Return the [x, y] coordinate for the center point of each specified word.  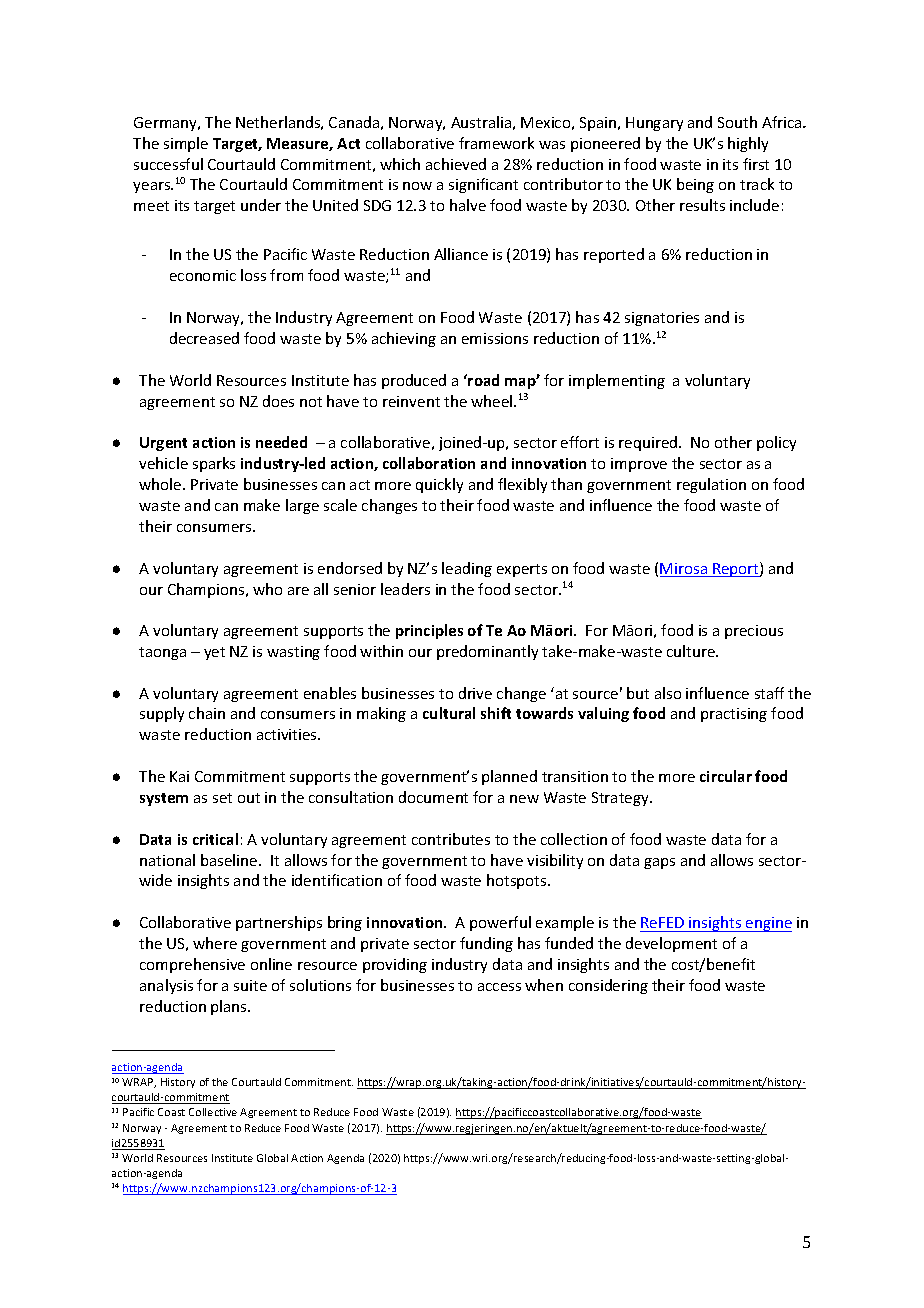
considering [608, 986]
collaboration [429, 463]
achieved [456, 164]
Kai [179, 776]
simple [186, 144]
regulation [711, 485]
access [499, 987]
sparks [214, 464]
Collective [213, 1112]
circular [726, 776]
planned [509, 777]
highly [748, 144]
